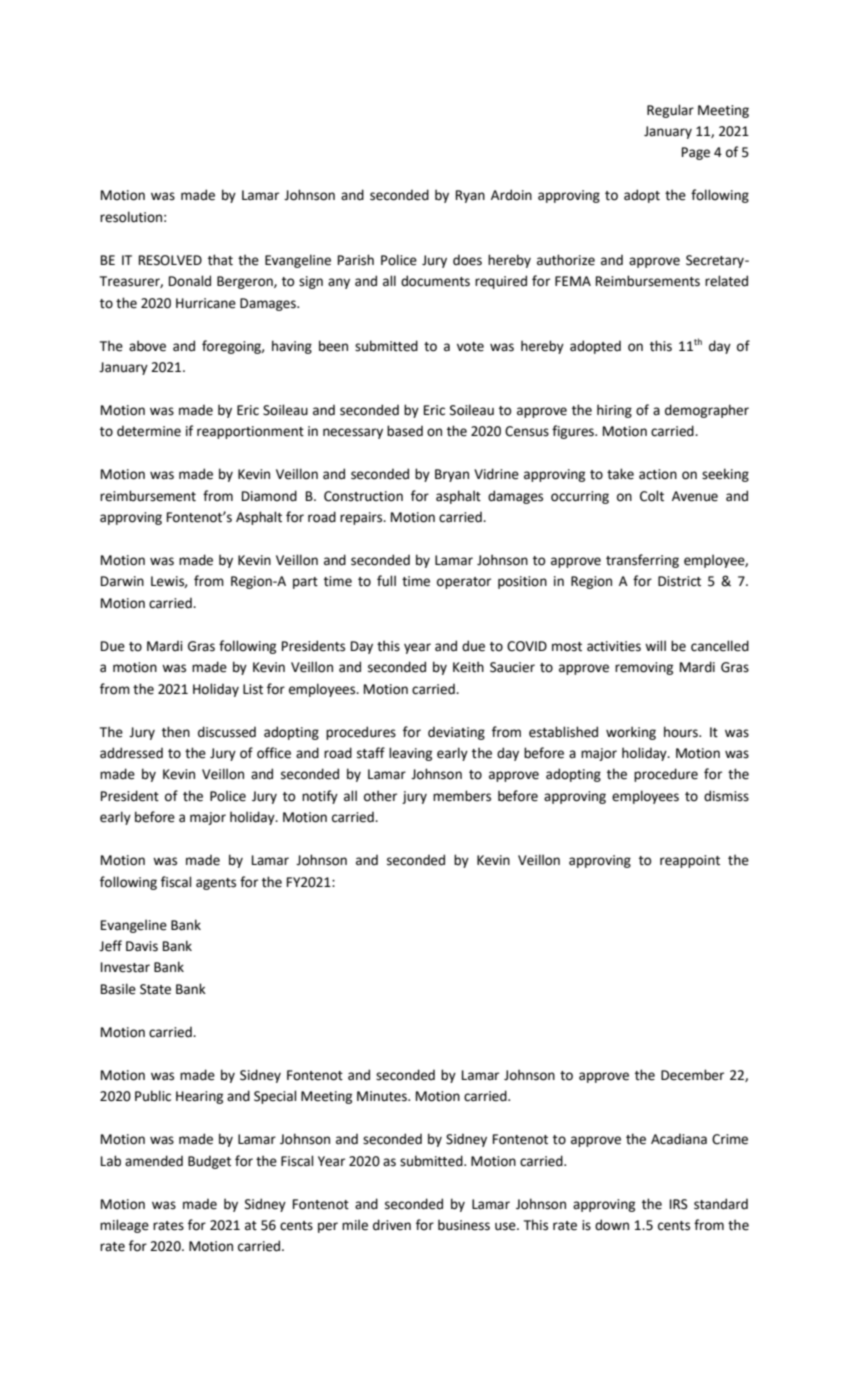 This screenshot has height=1400, width=849. I want to click on Regular, so click(670, 111).
